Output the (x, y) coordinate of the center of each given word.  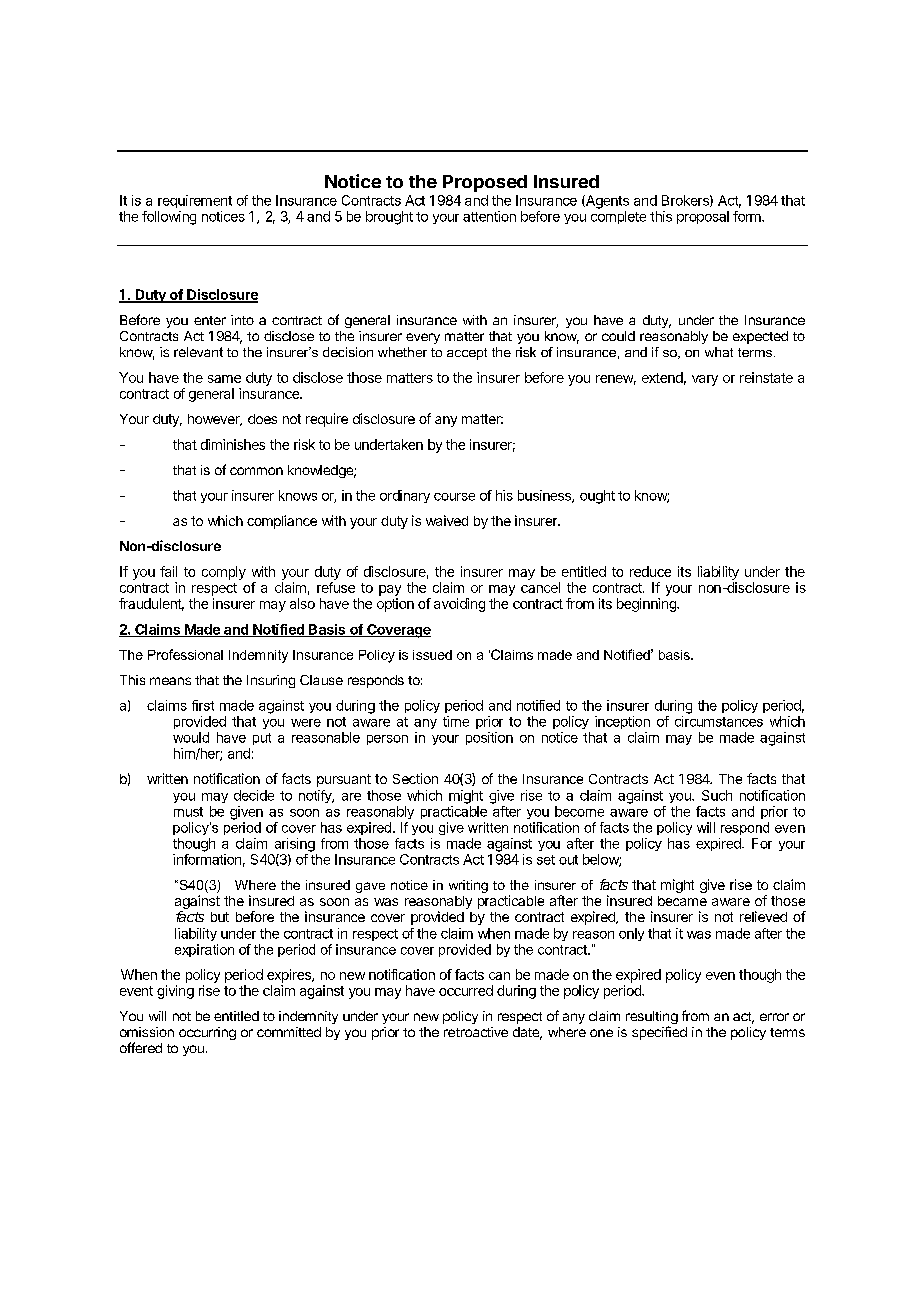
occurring (207, 1033)
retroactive (476, 1032)
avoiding (459, 605)
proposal (703, 217)
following (169, 218)
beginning (647, 605)
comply (224, 573)
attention (489, 216)
